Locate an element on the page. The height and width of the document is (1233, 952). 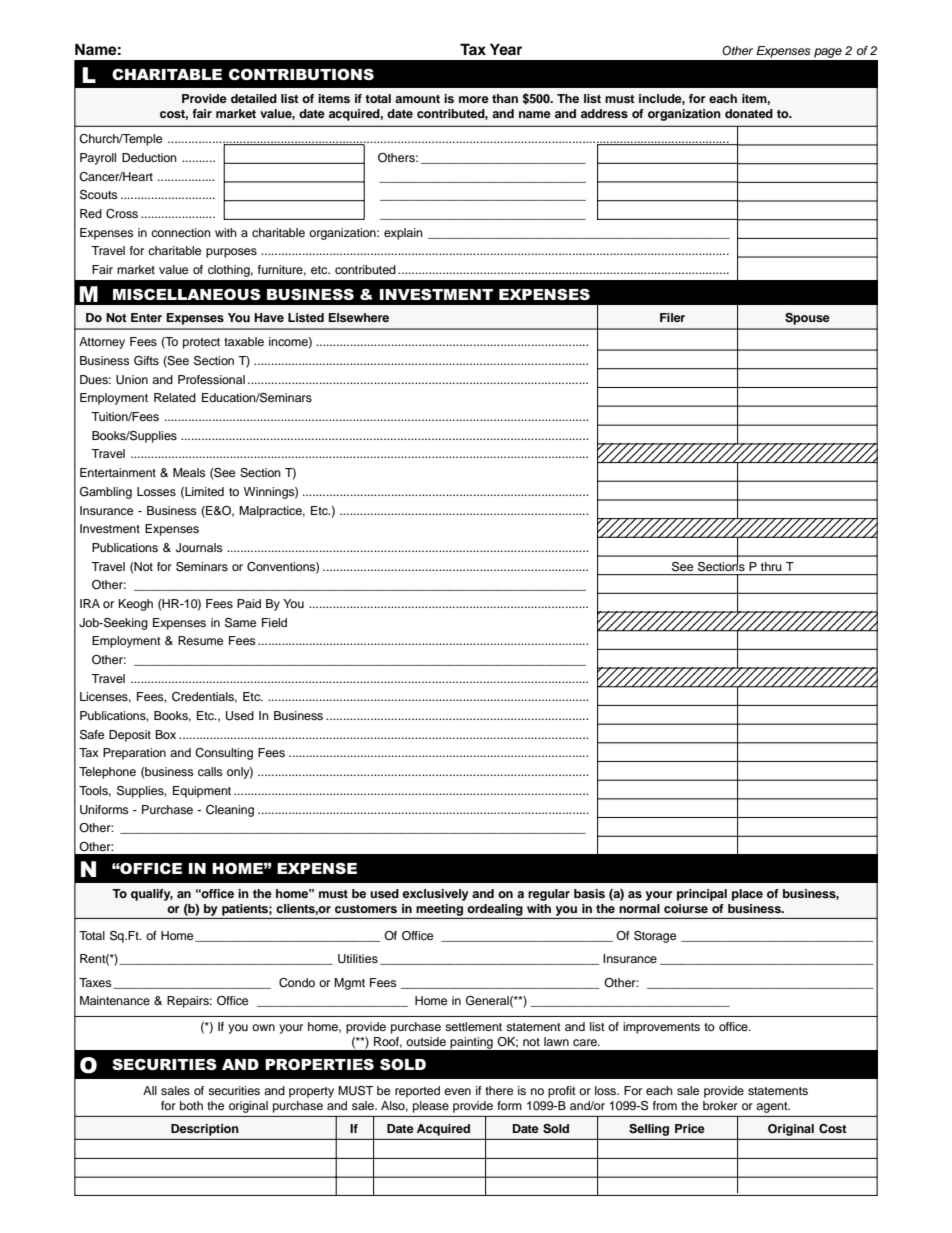
Elsewhere is located at coordinates (359, 317).
